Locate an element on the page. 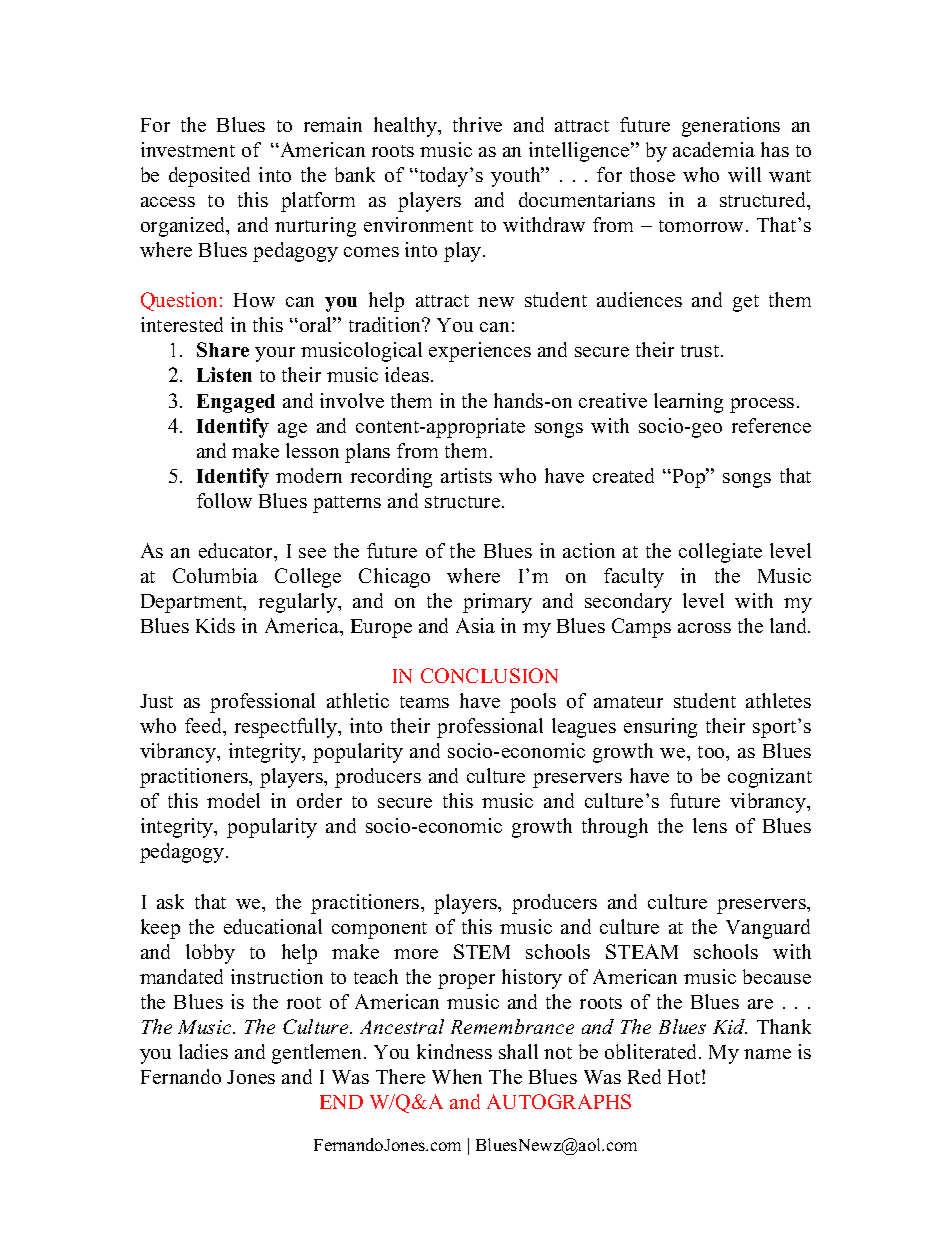 The height and width of the image is (1233, 952). model is located at coordinates (233, 800).
